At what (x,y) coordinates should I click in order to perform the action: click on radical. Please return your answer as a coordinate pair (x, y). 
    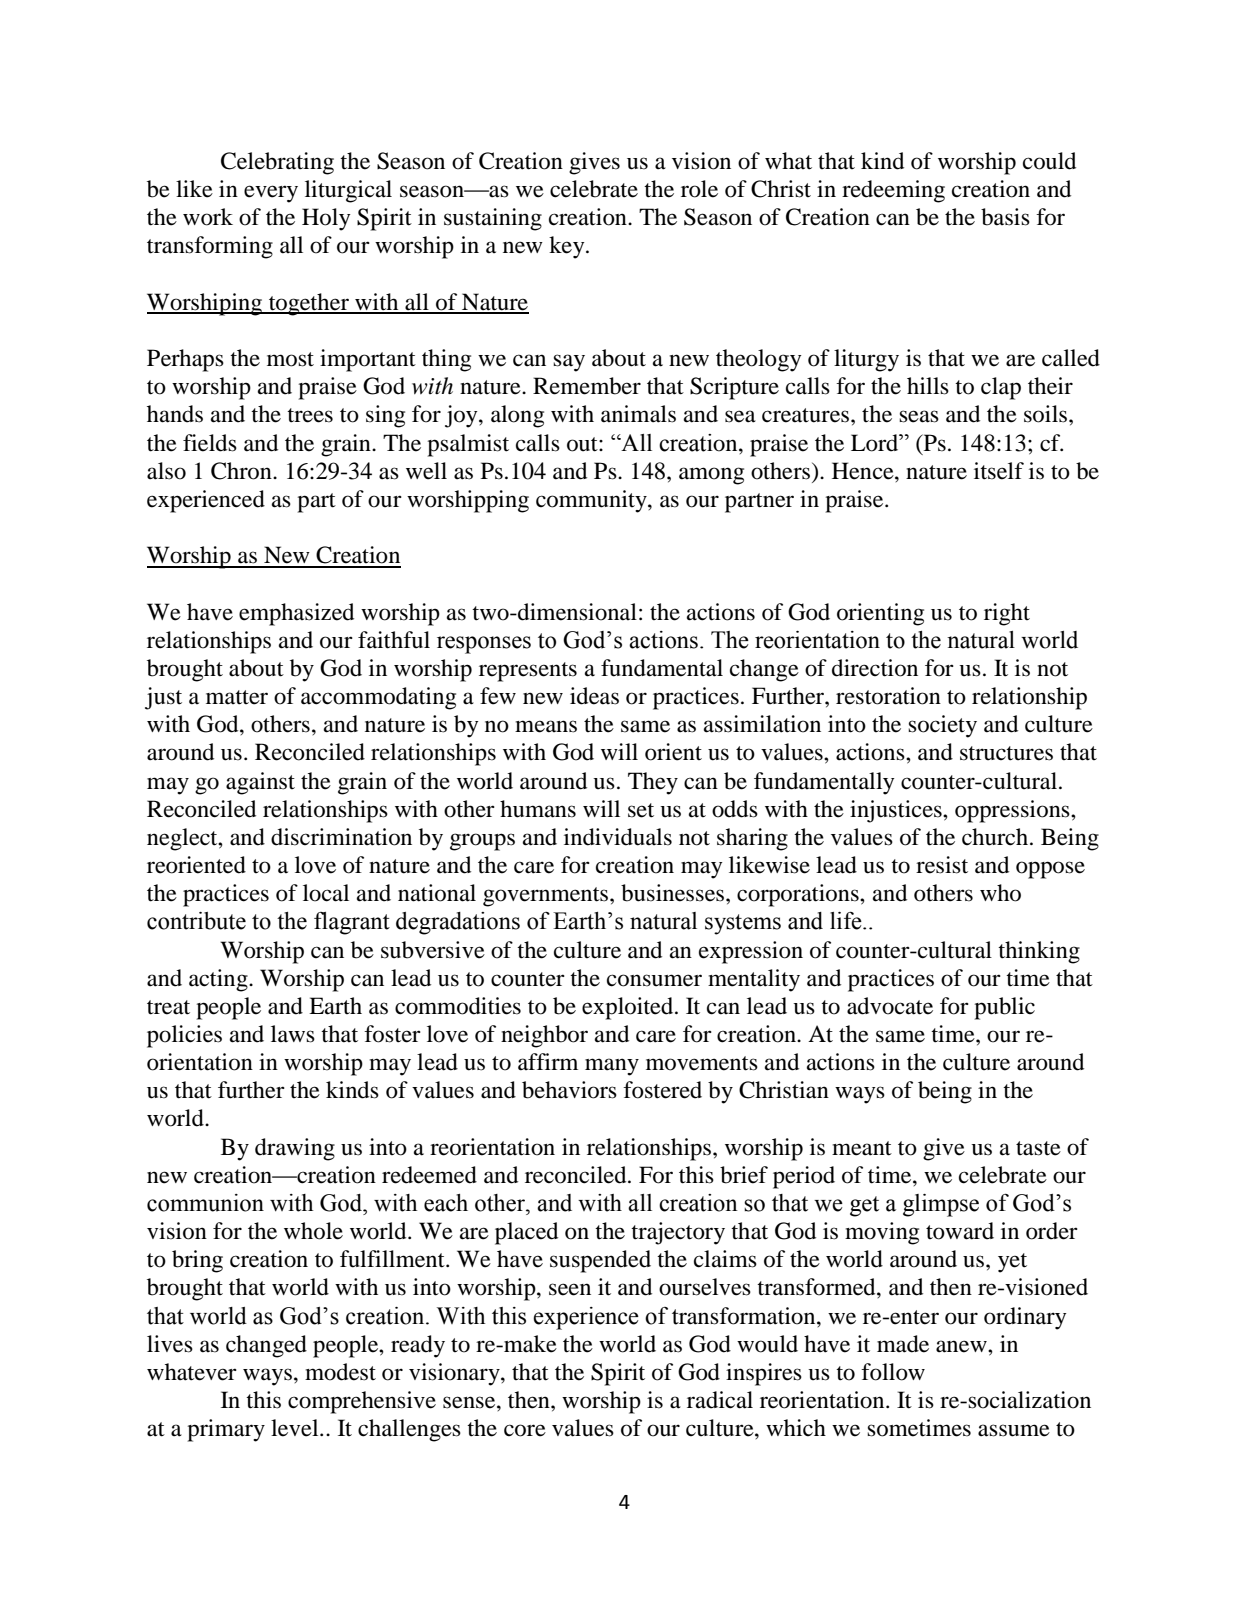
    Looking at the image, I should click on (720, 1400).
